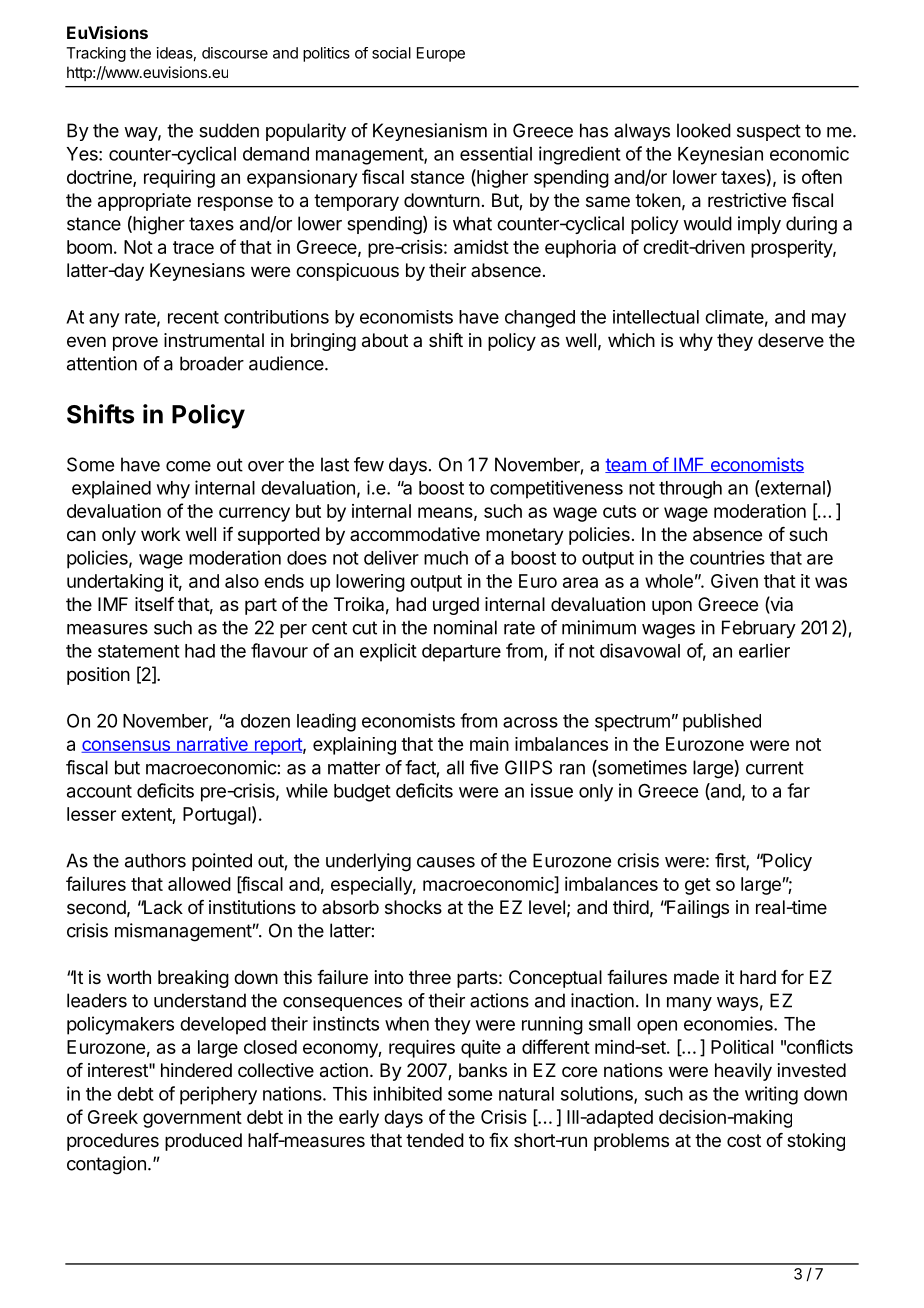 The image size is (924, 1308). I want to click on suspect, so click(769, 132).
